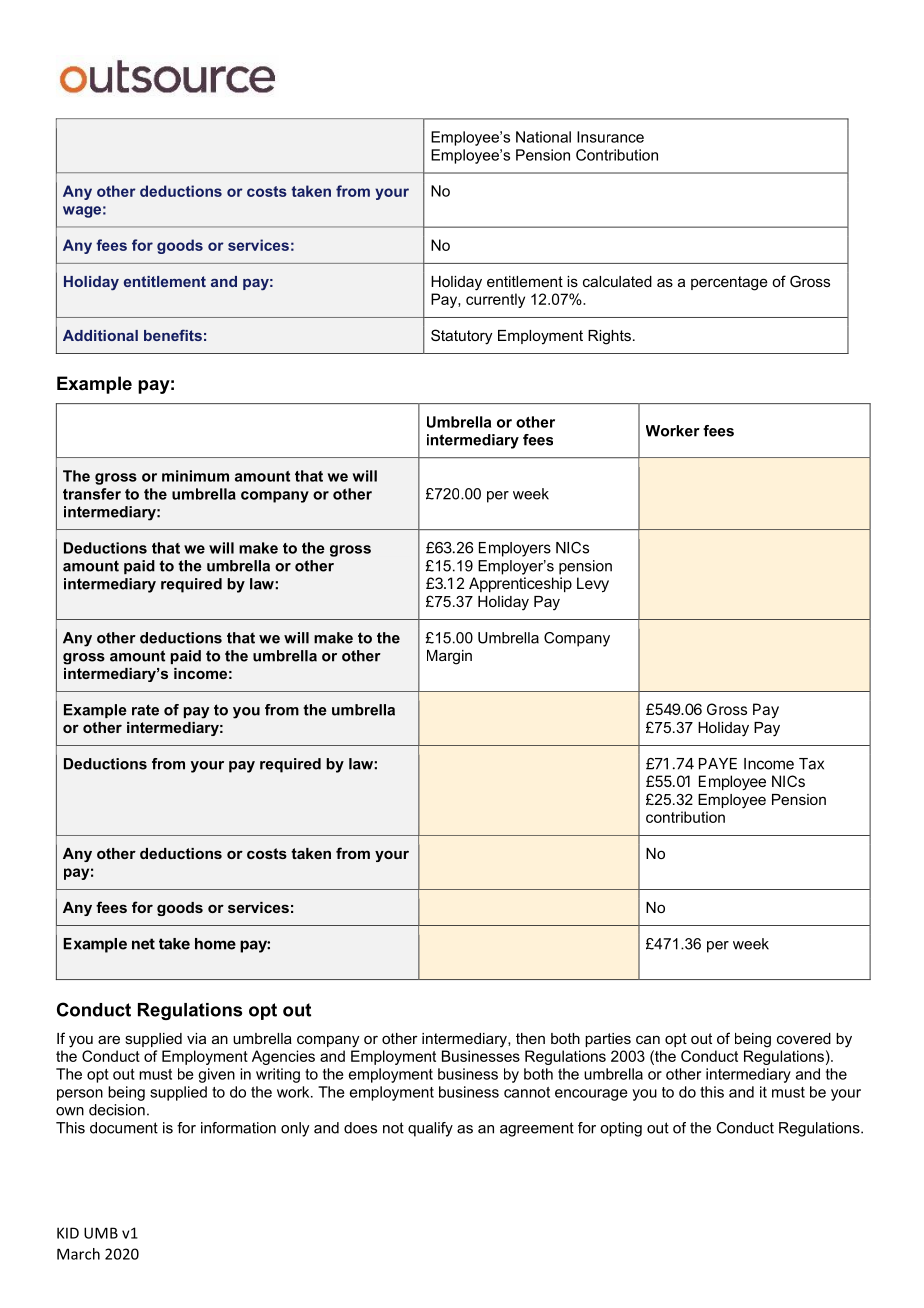 The height and width of the document is (1308, 924). Describe the element at coordinates (593, 585) in the document. I see `Levy` at that location.
